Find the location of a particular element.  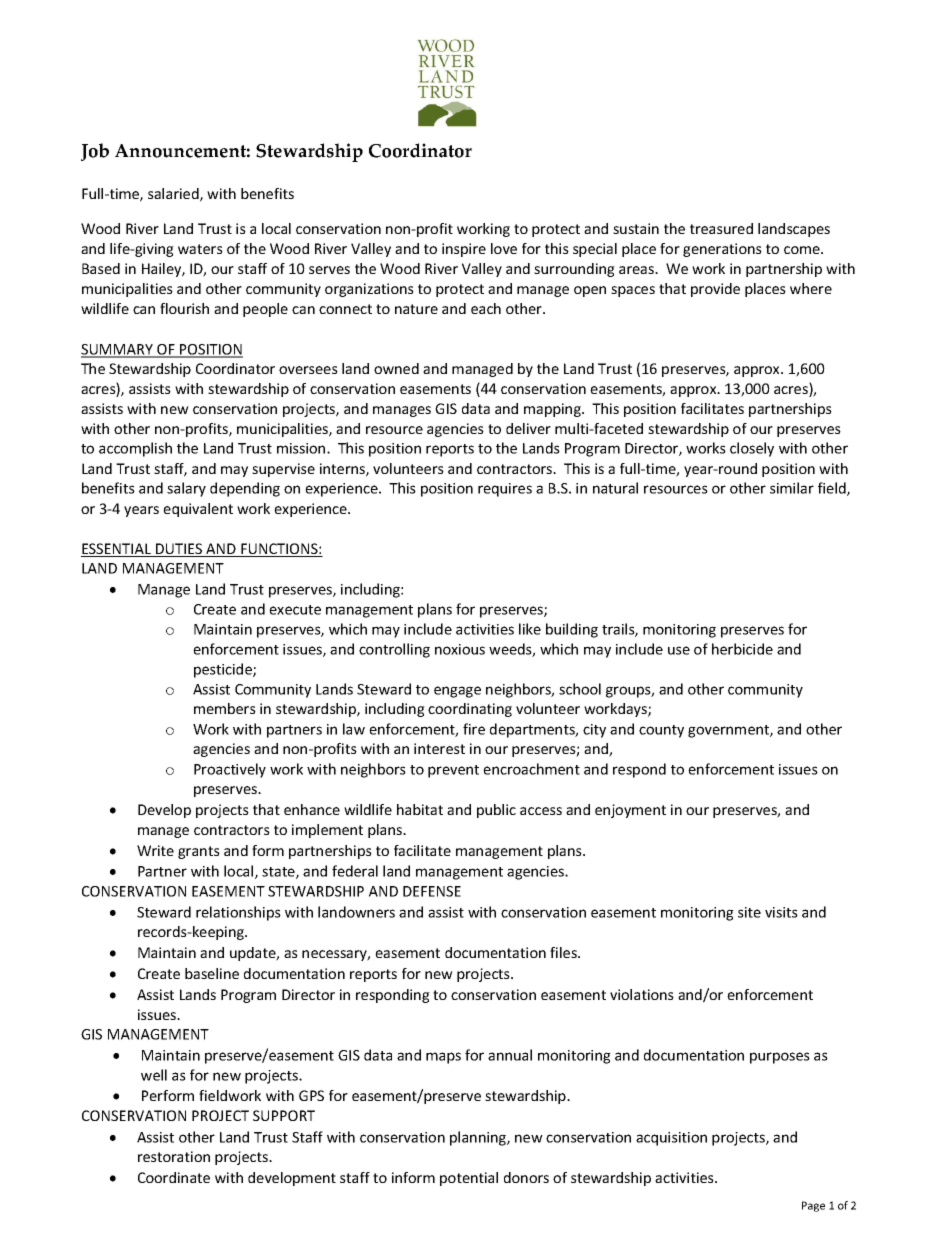

owned is located at coordinates (396, 368).
